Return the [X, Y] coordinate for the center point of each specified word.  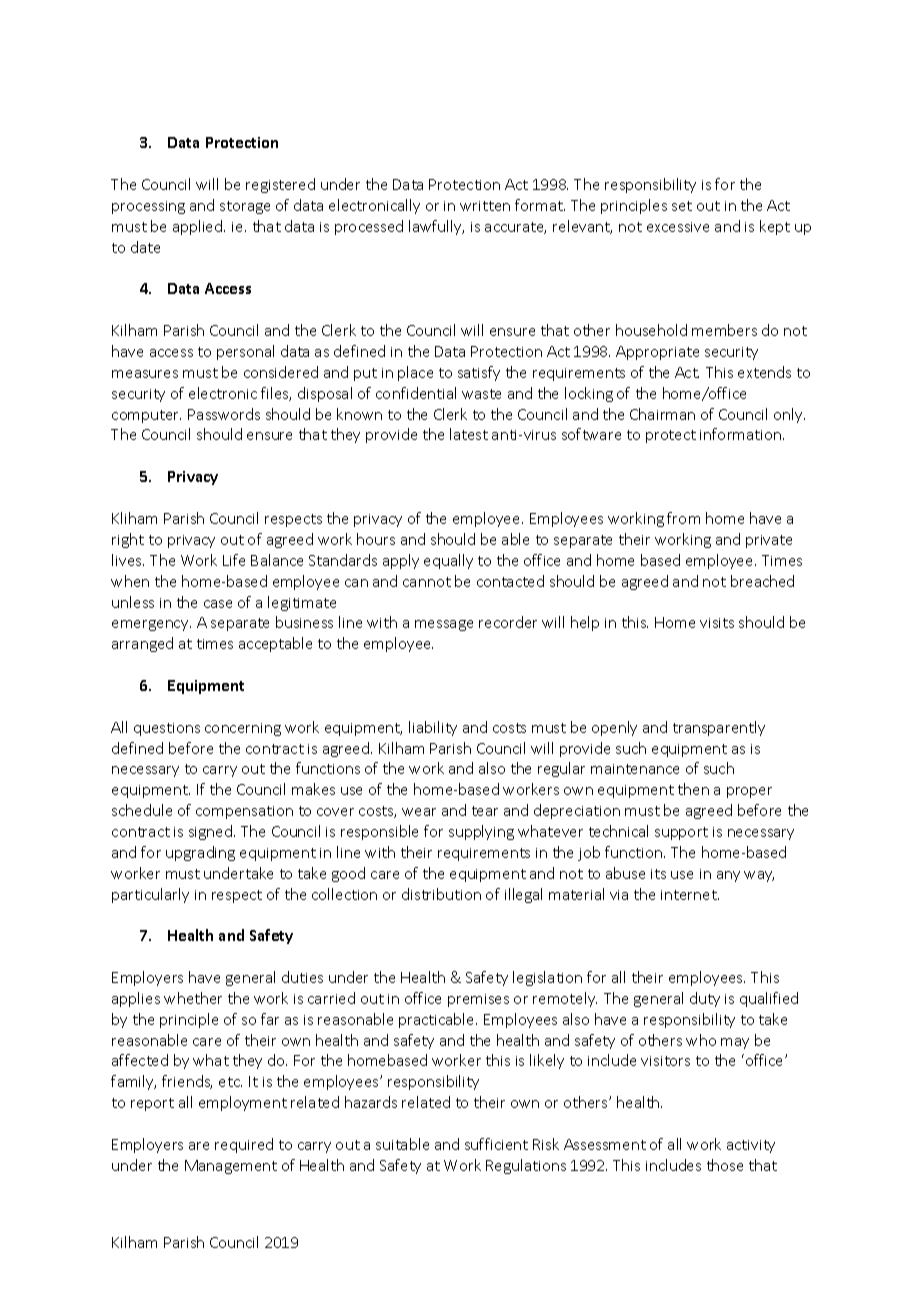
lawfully [436, 227]
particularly [150, 895]
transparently [719, 728]
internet [690, 895]
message [444, 625]
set [682, 206]
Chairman [662, 414]
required [244, 1145]
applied [199, 227]
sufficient [496, 1144]
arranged [142, 644]
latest [469, 434]
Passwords [224, 414]
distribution [441, 894]
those [725, 1165]
